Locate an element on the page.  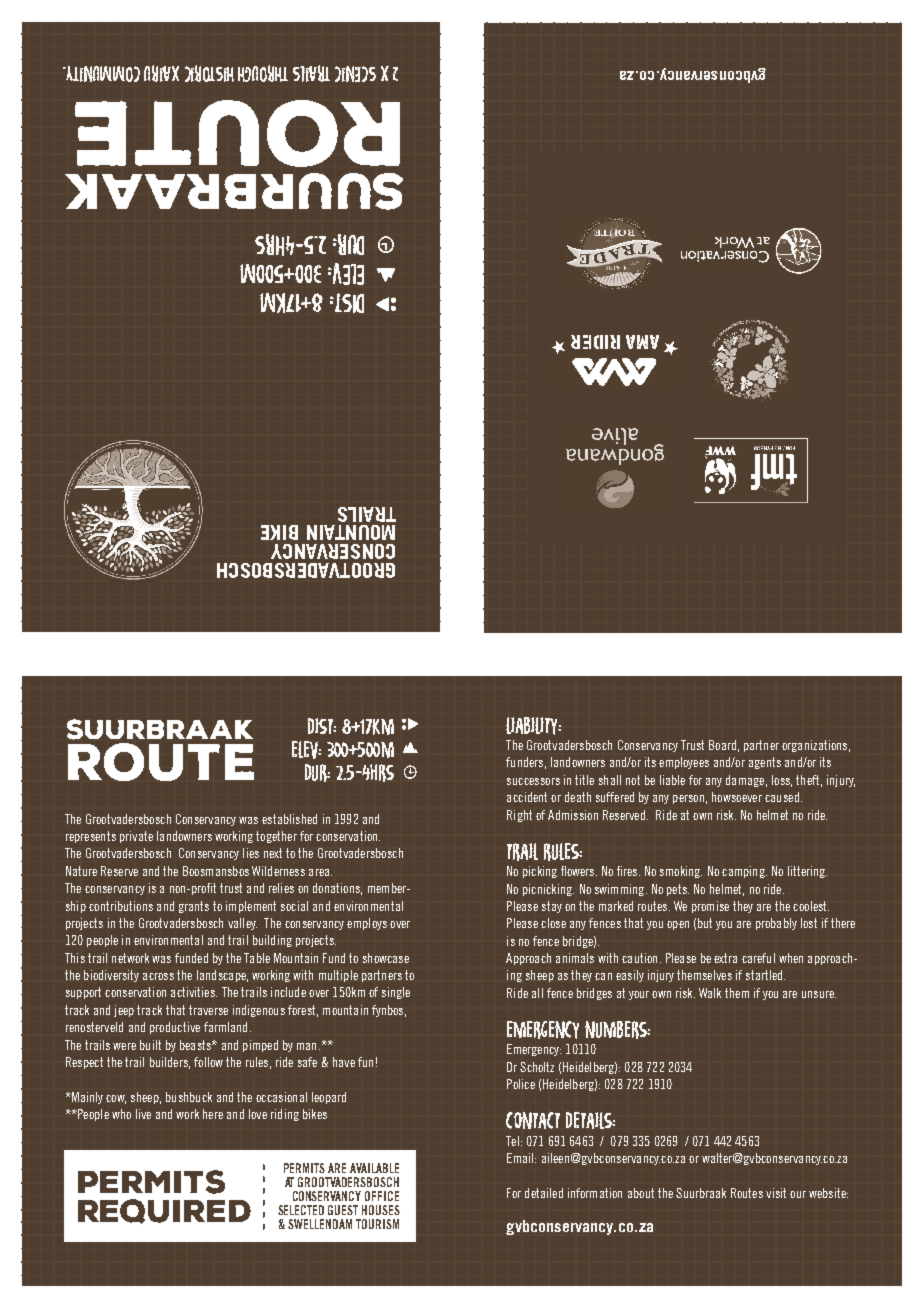
visit is located at coordinates (776, 1193).
